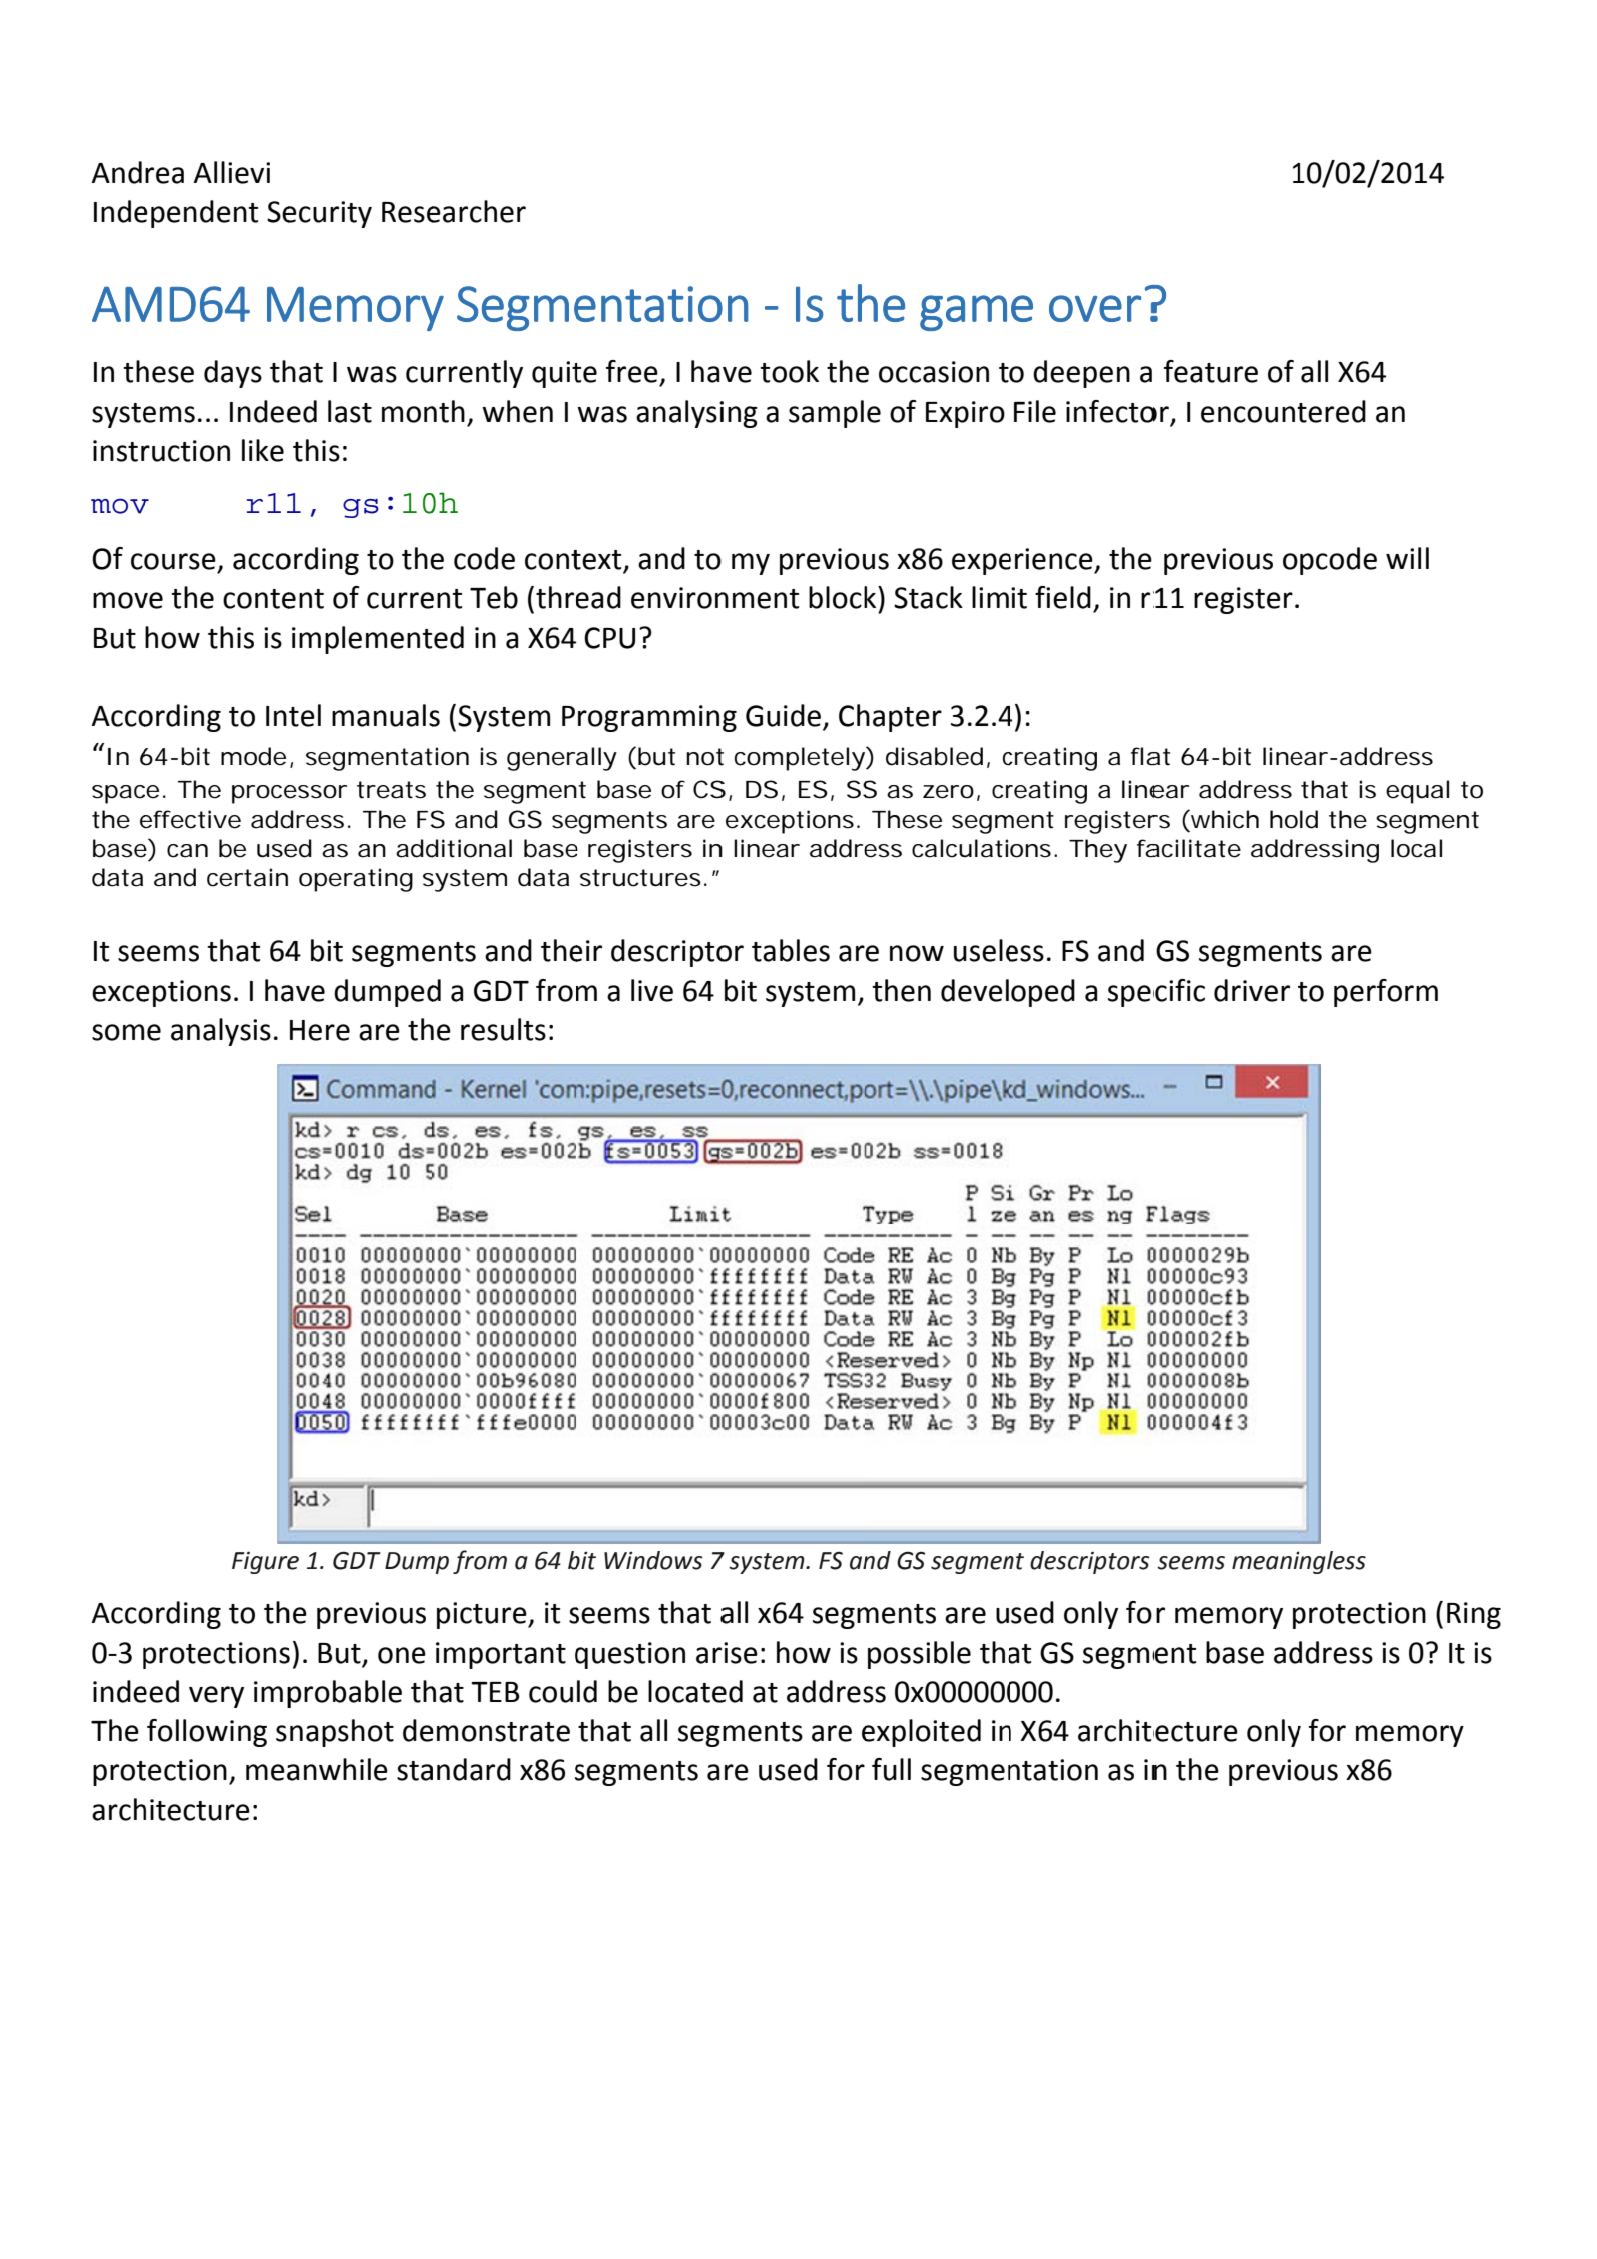 This screenshot has height=2259, width=1597. I want to click on days, so click(233, 374).
